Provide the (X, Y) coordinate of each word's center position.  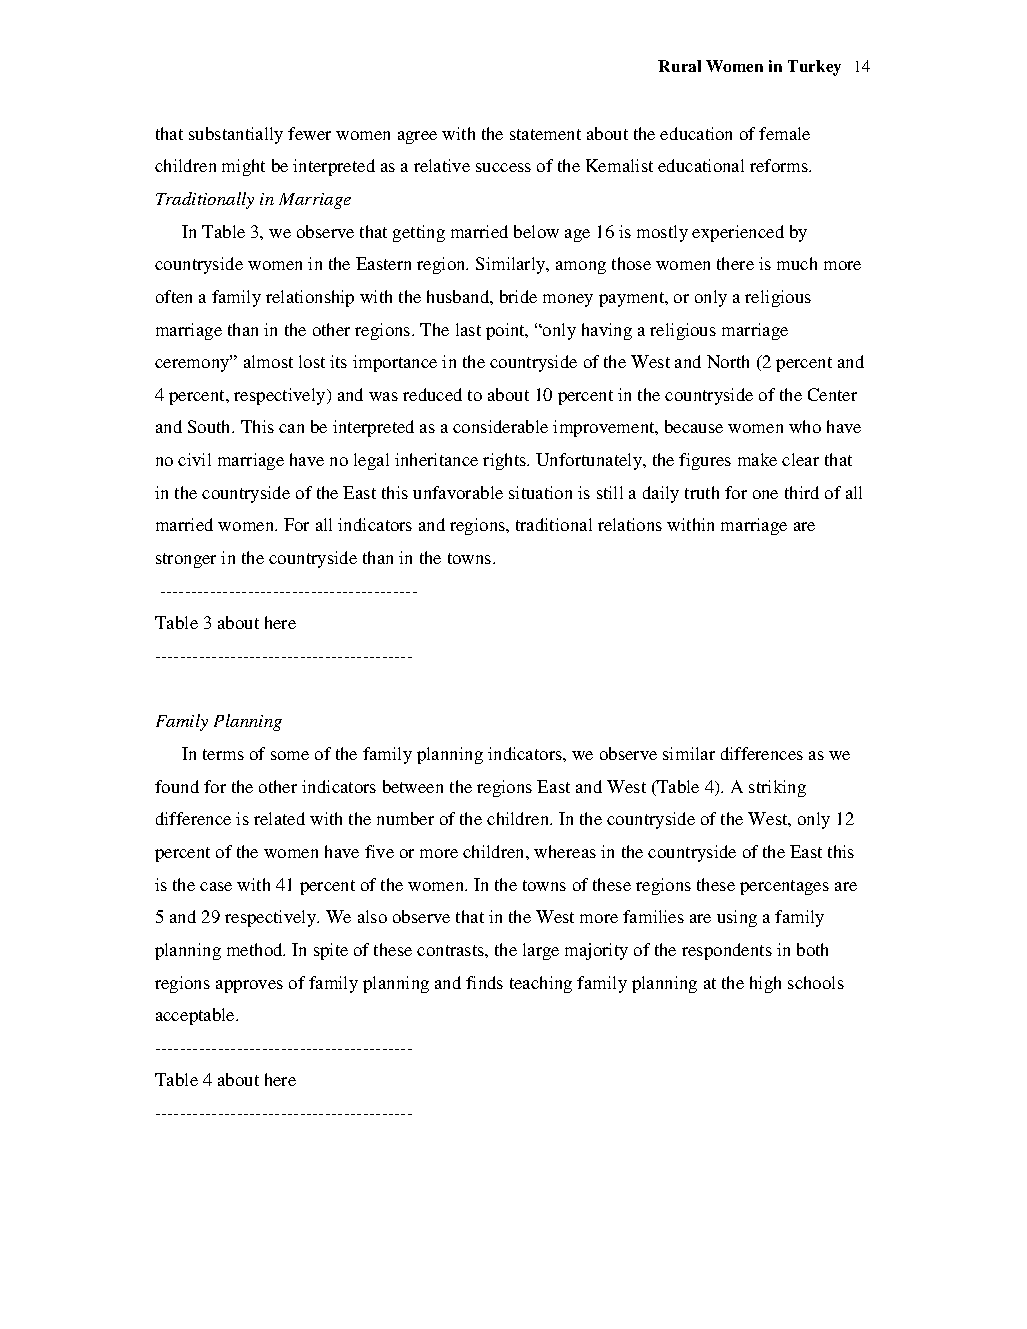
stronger (186, 560)
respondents (727, 951)
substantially (236, 135)
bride (518, 296)
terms (223, 754)
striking (777, 788)
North (728, 361)
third (802, 492)
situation (540, 492)
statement (545, 134)
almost (268, 361)
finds (484, 982)
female (784, 133)
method (256, 949)
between (413, 786)
